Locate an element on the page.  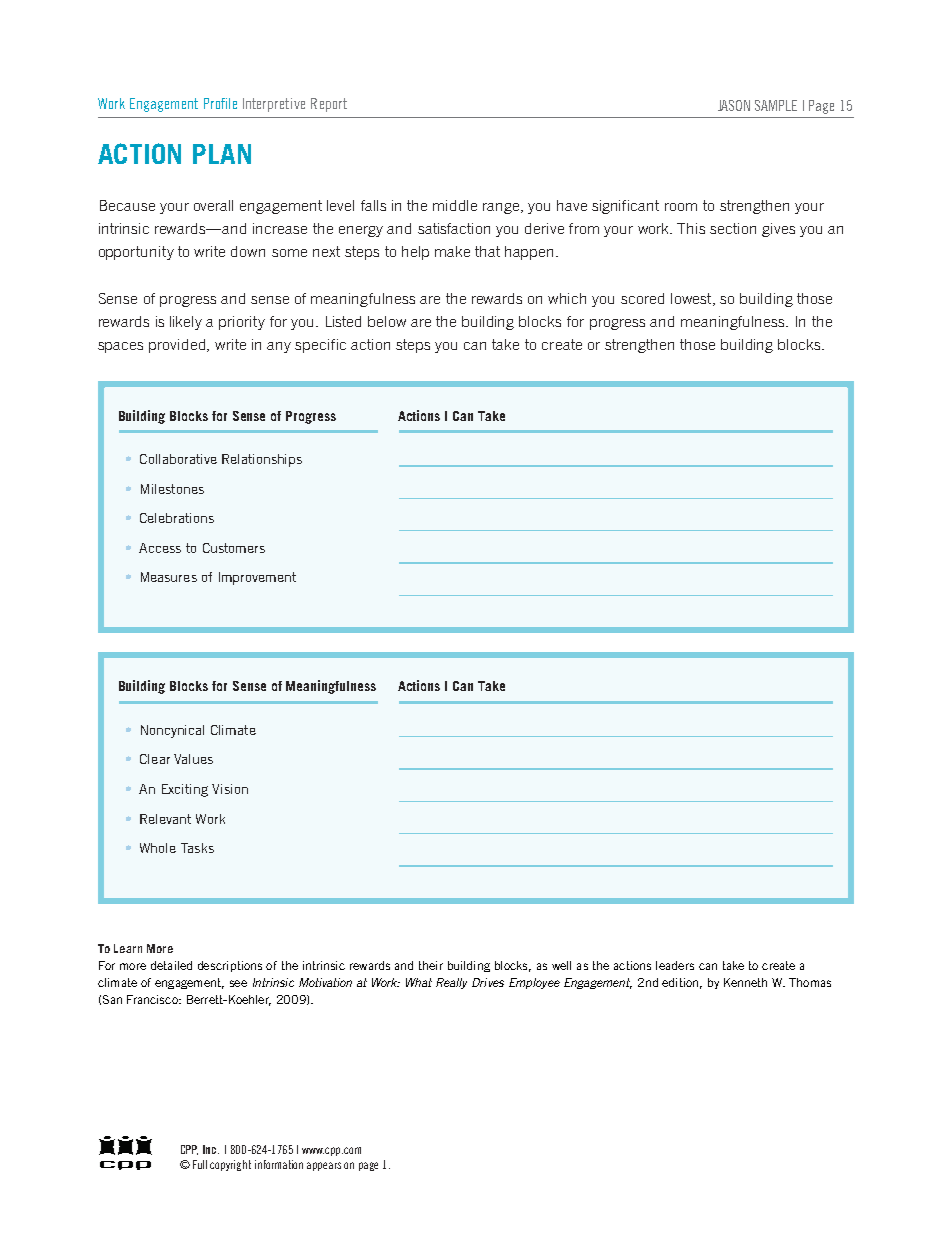
Full is located at coordinates (200, 1164).
